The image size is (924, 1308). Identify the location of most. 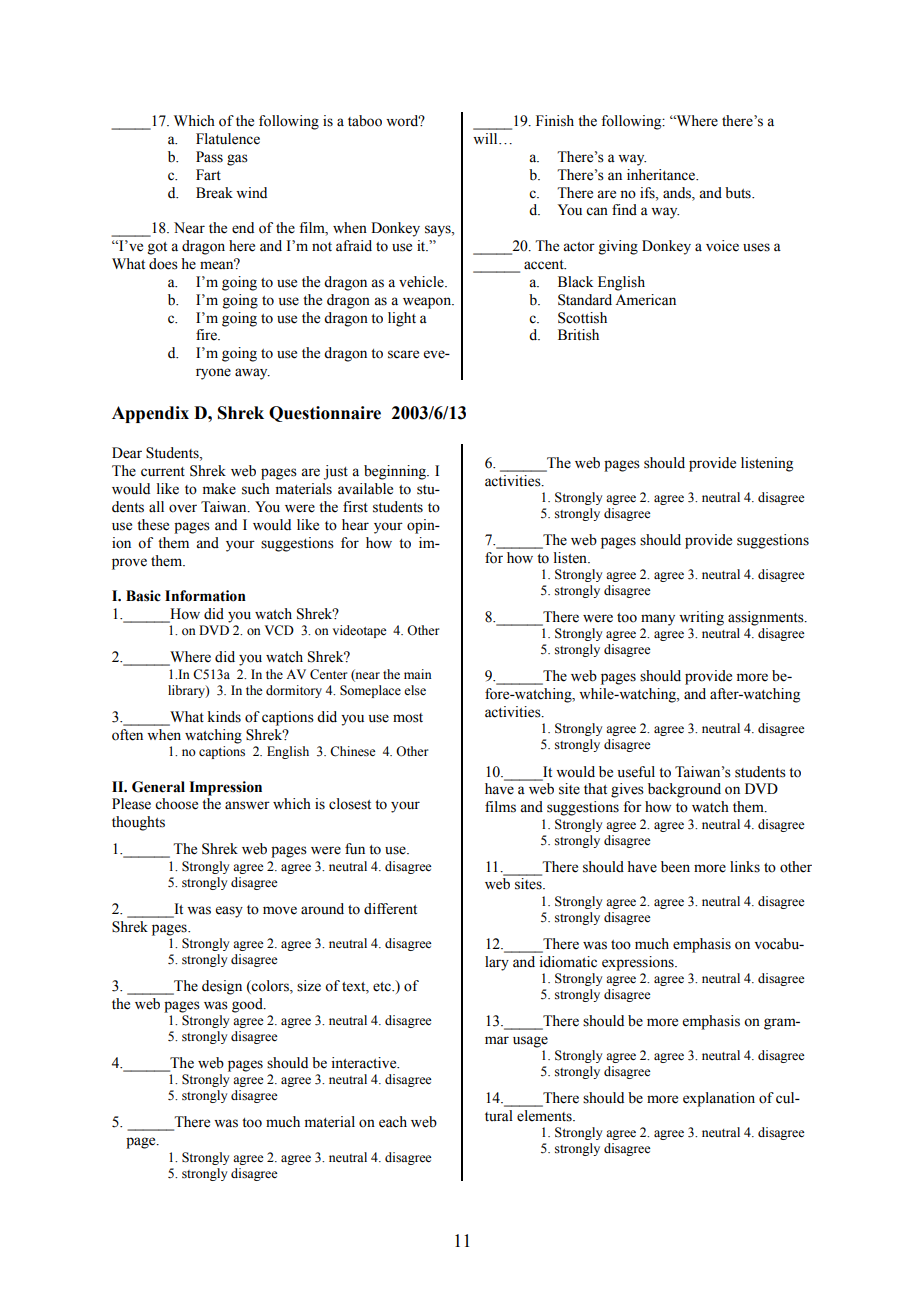
(408, 718).
